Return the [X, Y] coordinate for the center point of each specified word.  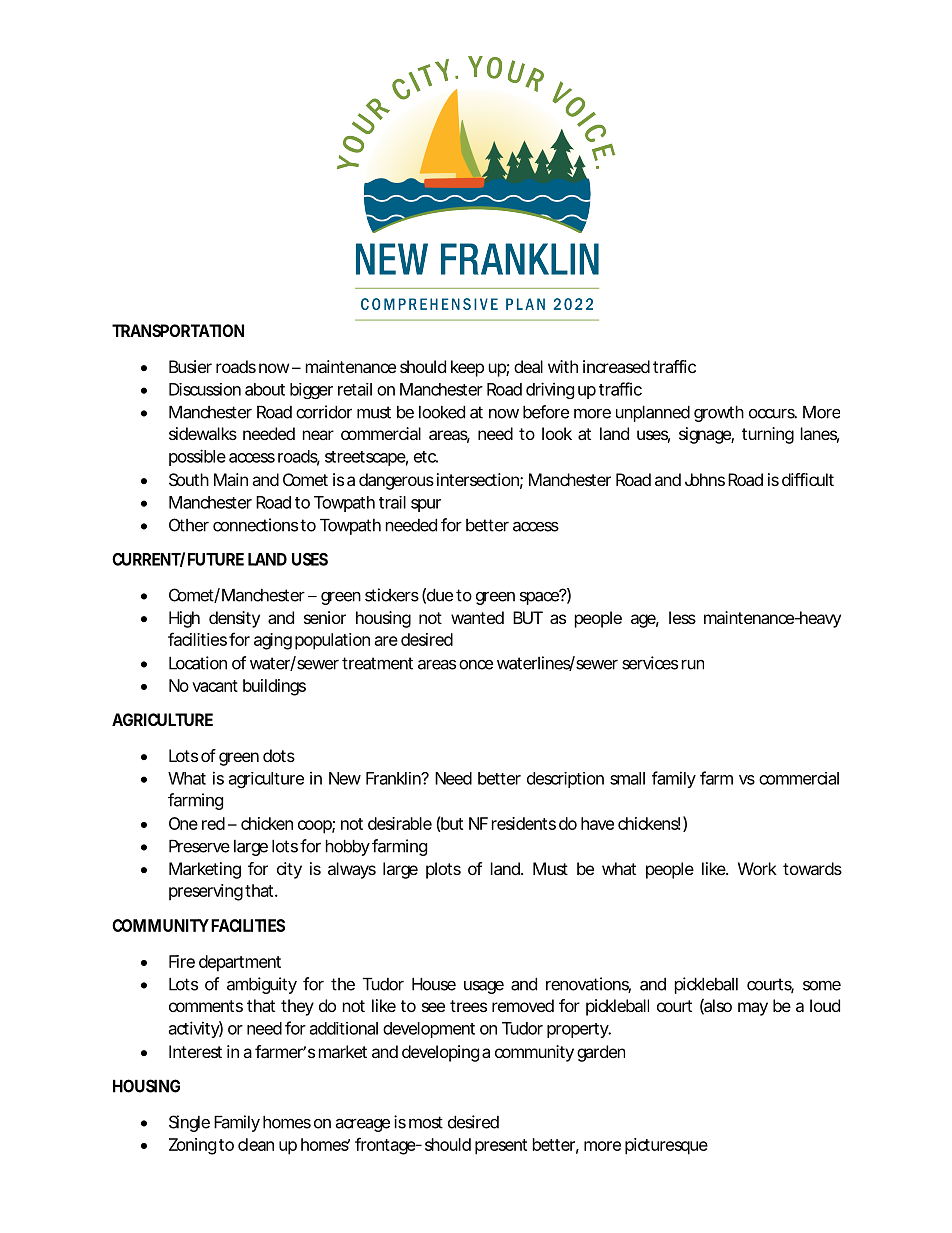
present [501, 1147]
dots [279, 755]
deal [528, 366]
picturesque [666, 1146]
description [565, 780]
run [693, 665]
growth [719, 413]
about [265, 389]
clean [256, 1144]
